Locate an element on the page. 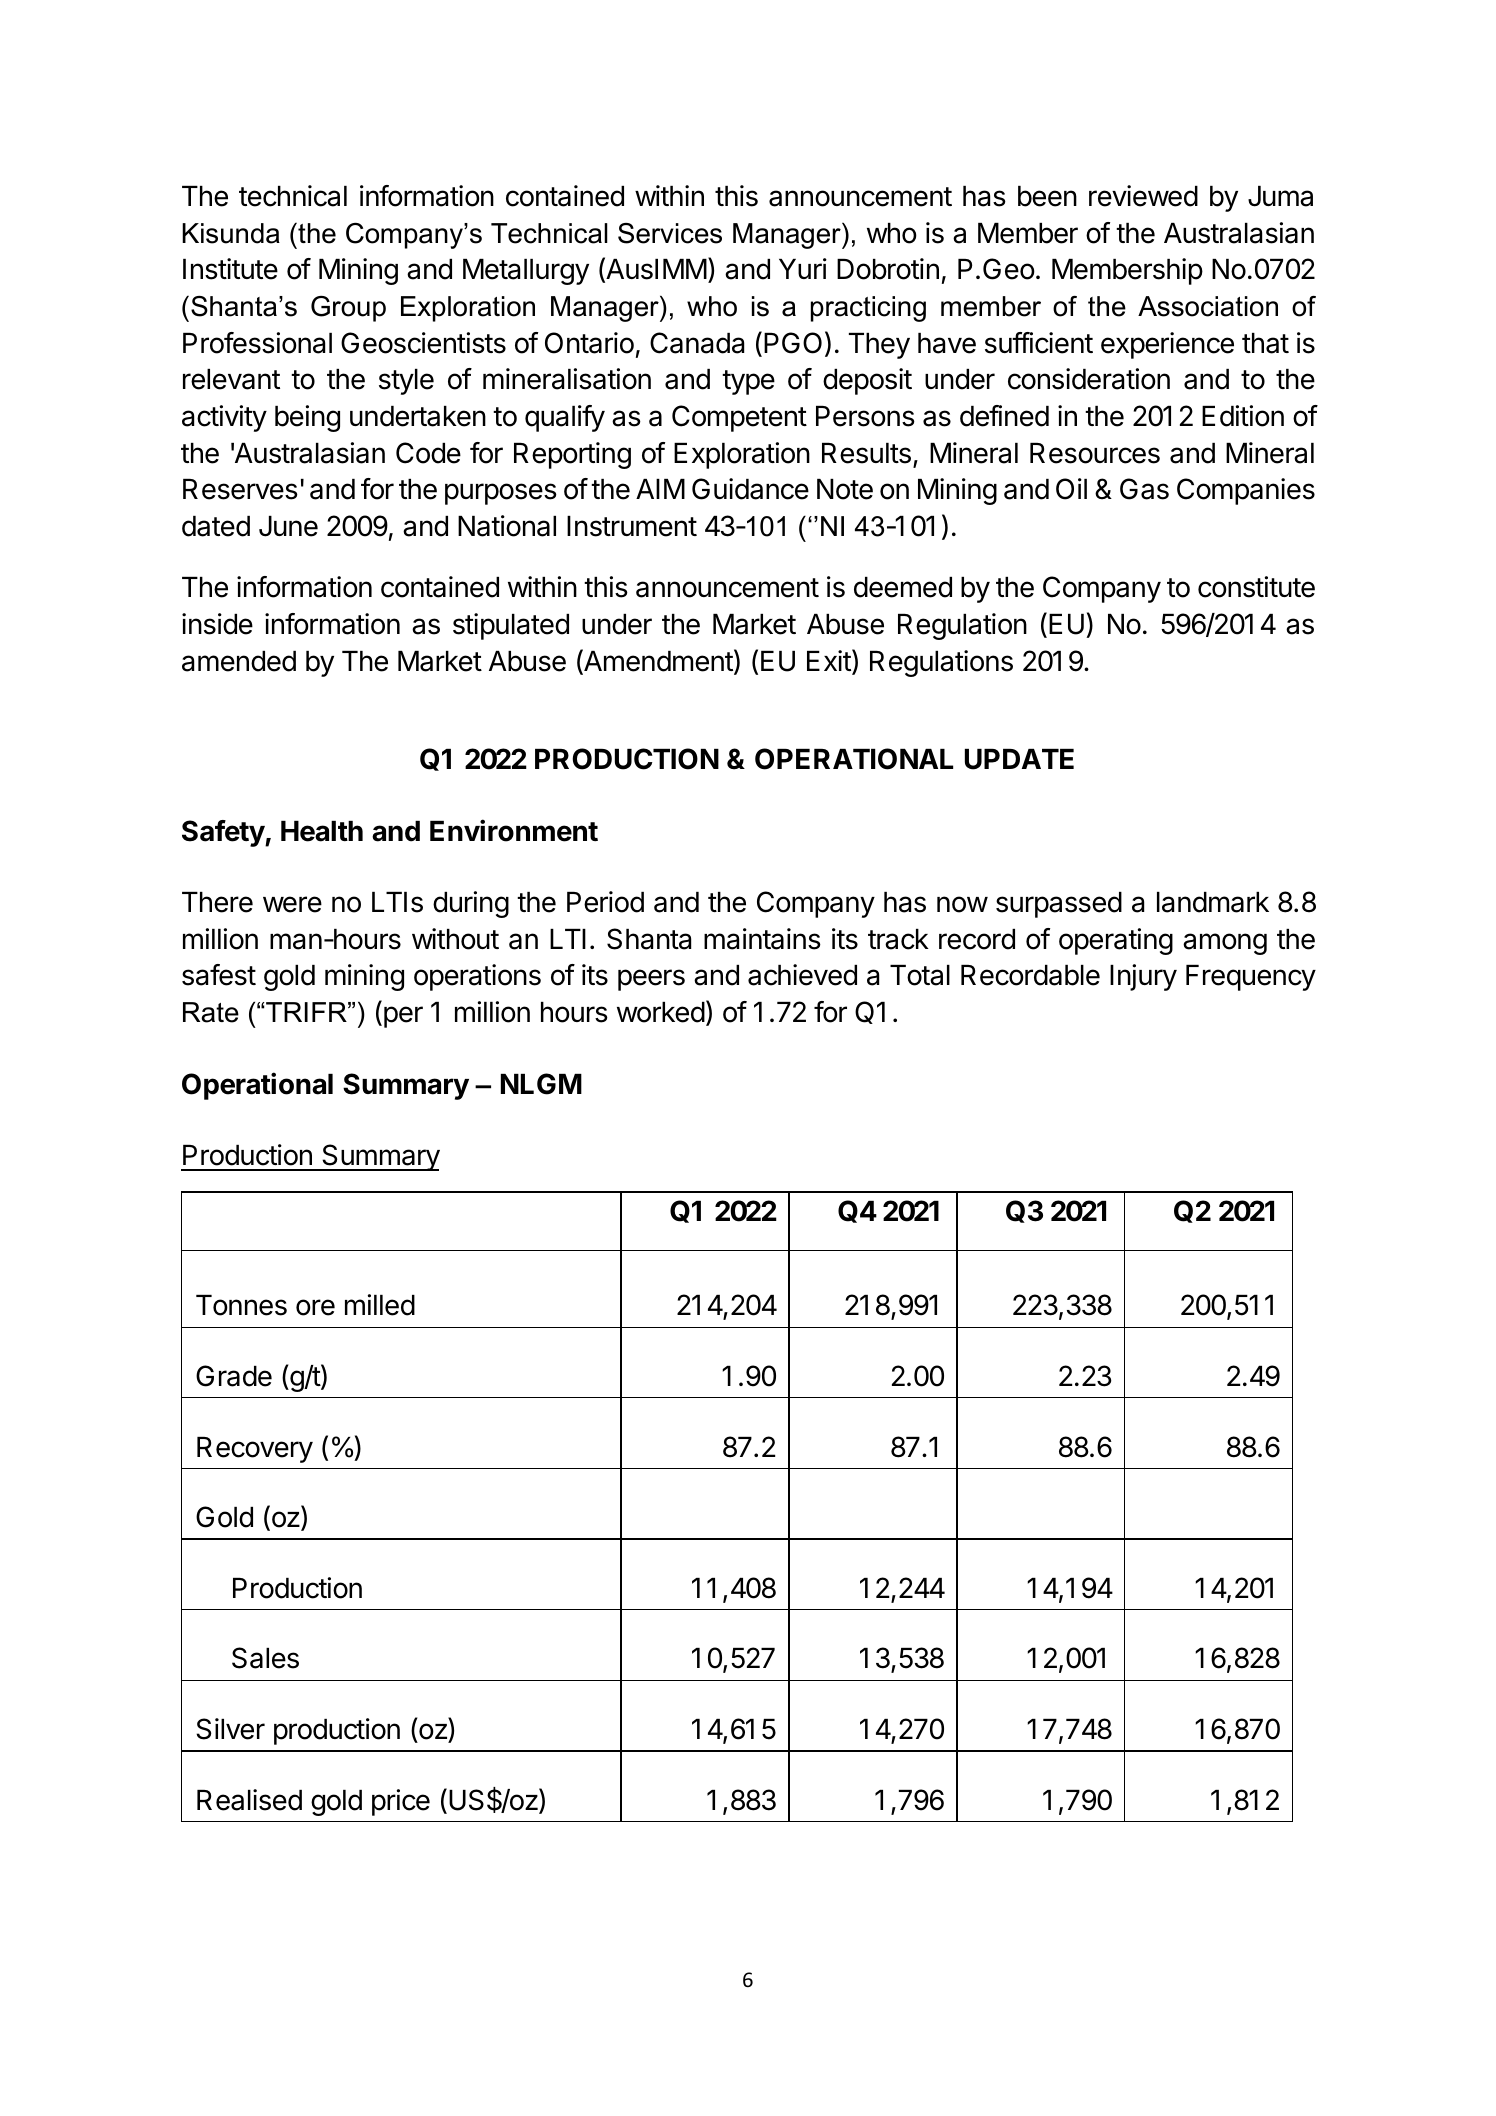 The width and height of the page is (1496, 2116). Group is located at coordinates (348, 309).
